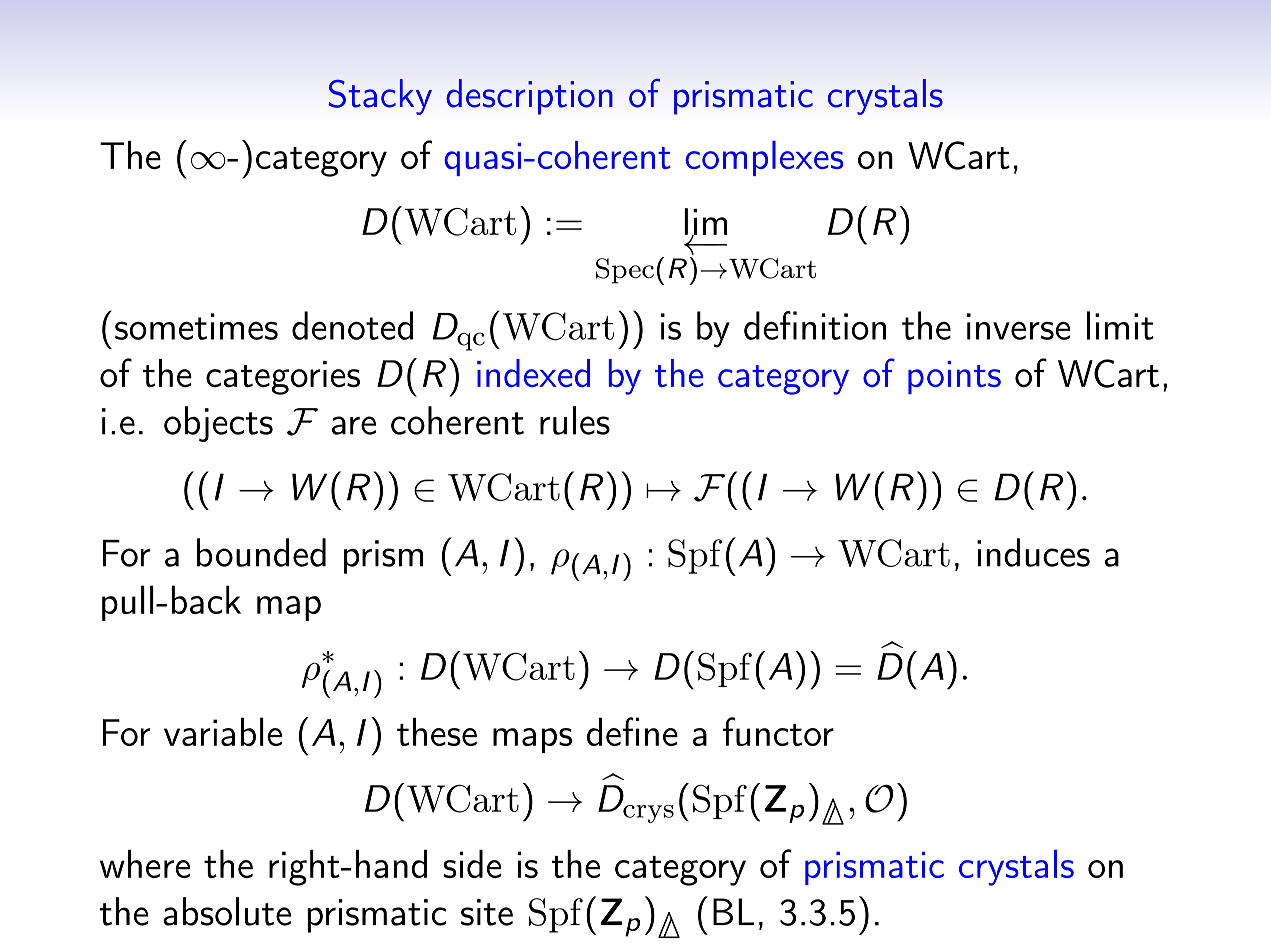 This document has height=952, width=1271. What do you see at coordinates (1018, 326) in the document?
I see `inverse` at bounding box center [1018, 326].
